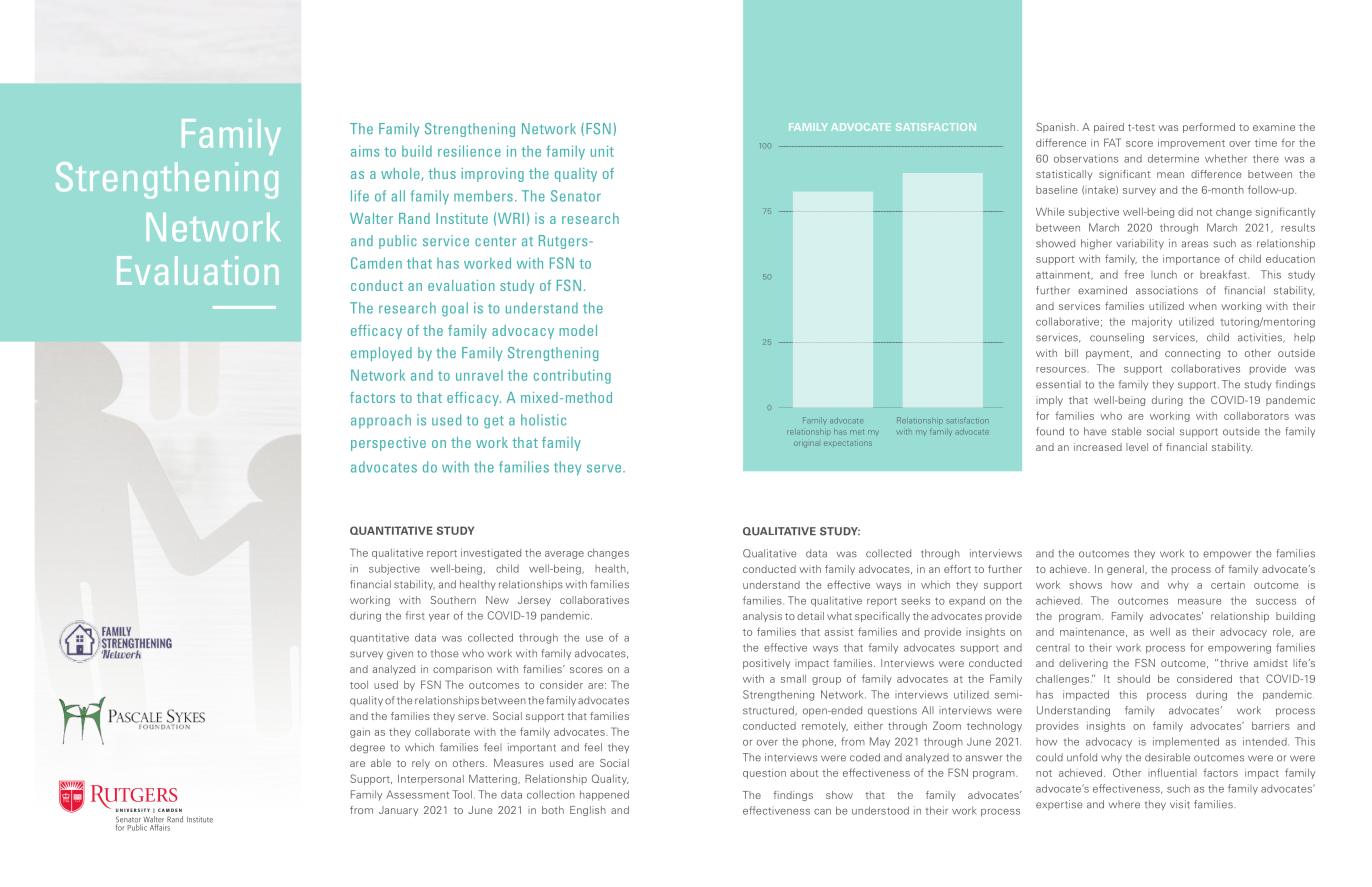  Describe the element at coordinates (494, 422) in the document. I see `get` at that location.
